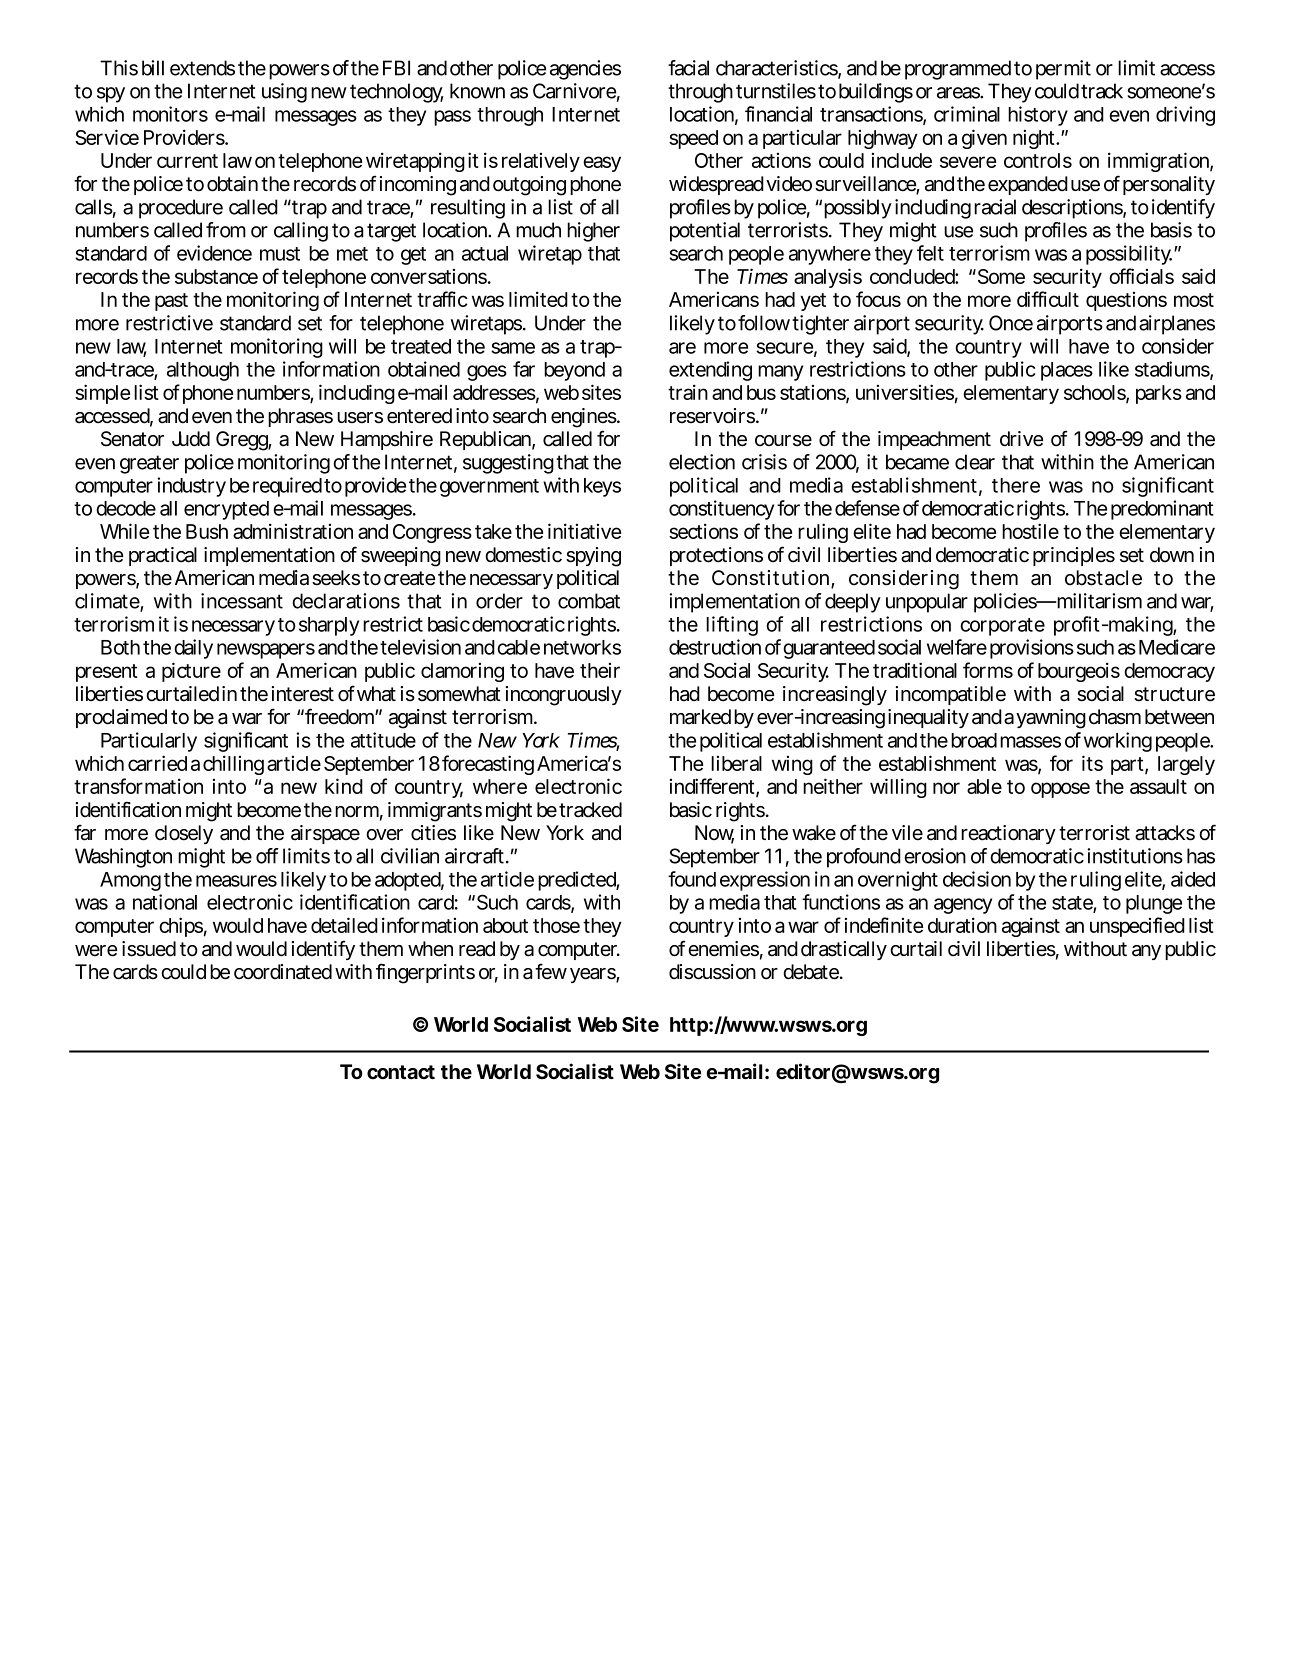 This document has height=1669, width=1289. What do you see at coordinates (585, 419) in the document?
I see `engines` at bounding box center [585, 419].
